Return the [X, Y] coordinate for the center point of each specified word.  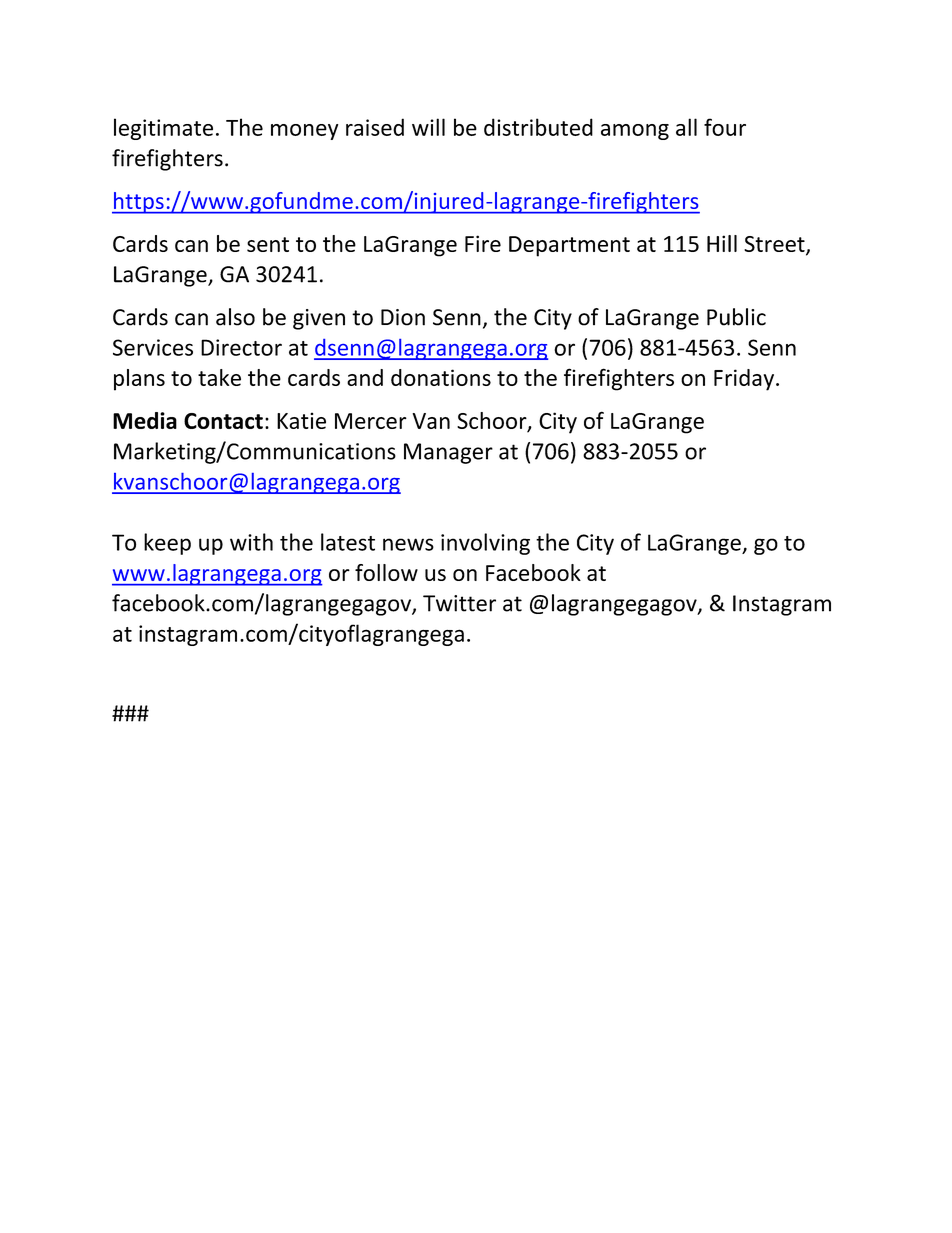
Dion [403, 317]
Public [736, 317]
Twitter [459, 603]
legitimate [163, 129]
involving [485, 544]
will [428, 127]
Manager [448, 453]
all [686, 127]
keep [167, 544]
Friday [745, 380]
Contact [223, 421]
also [235, 317]
